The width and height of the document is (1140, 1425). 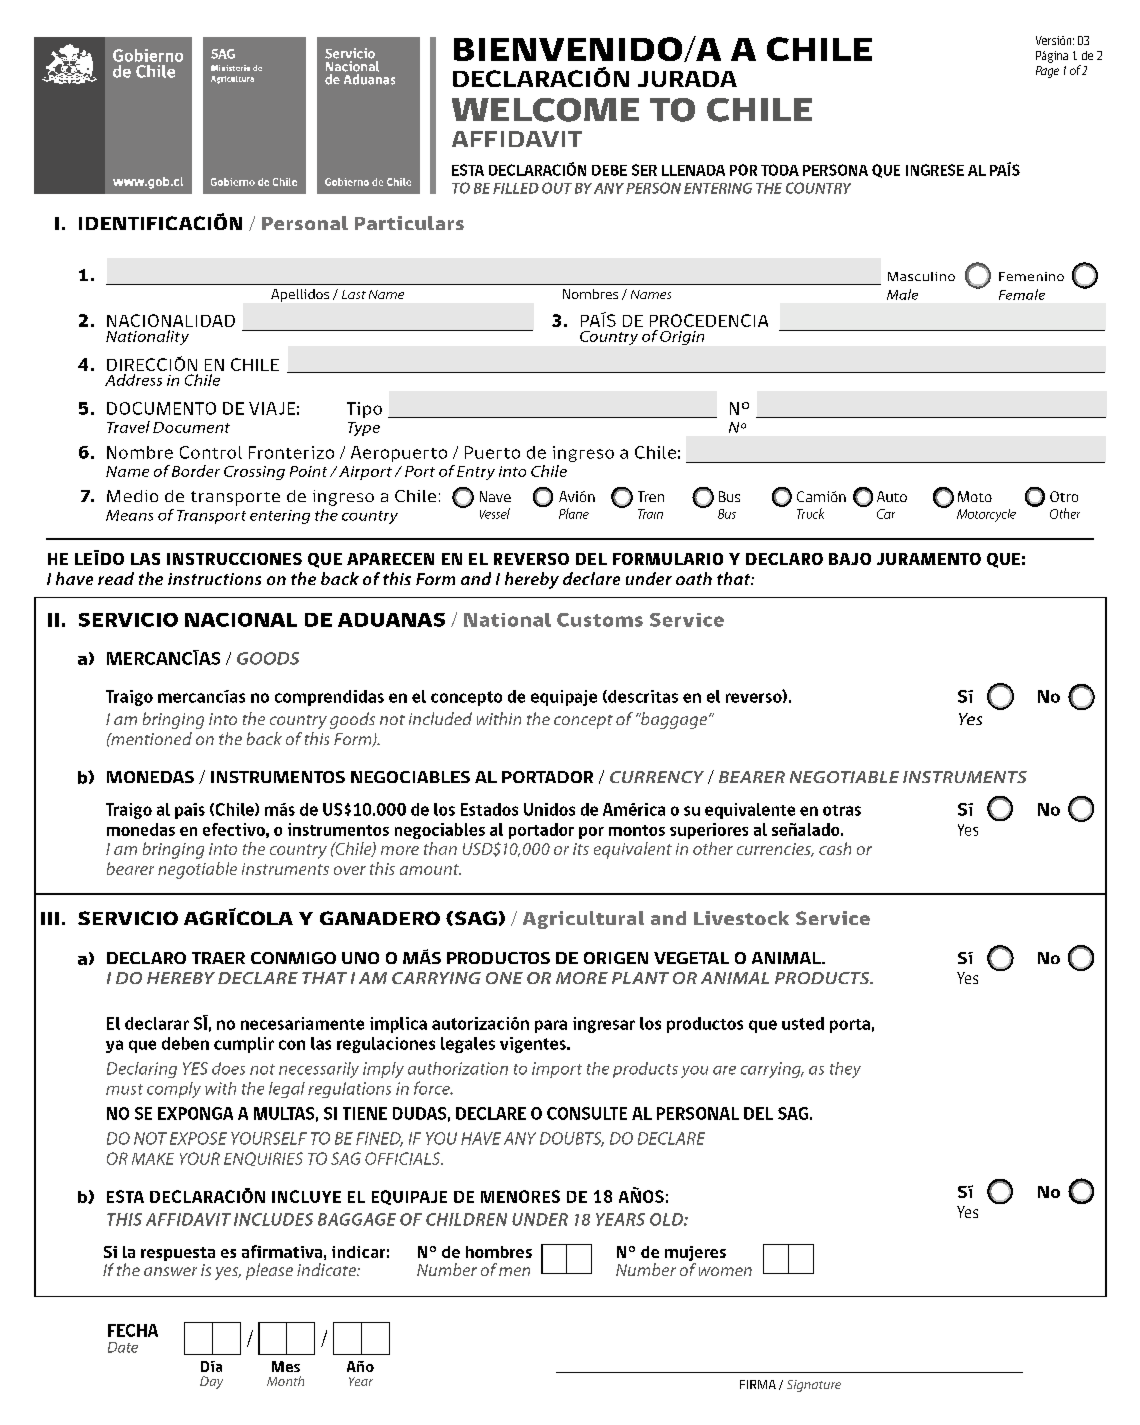 I want to click on Page, so click(x=1047, y=72).
